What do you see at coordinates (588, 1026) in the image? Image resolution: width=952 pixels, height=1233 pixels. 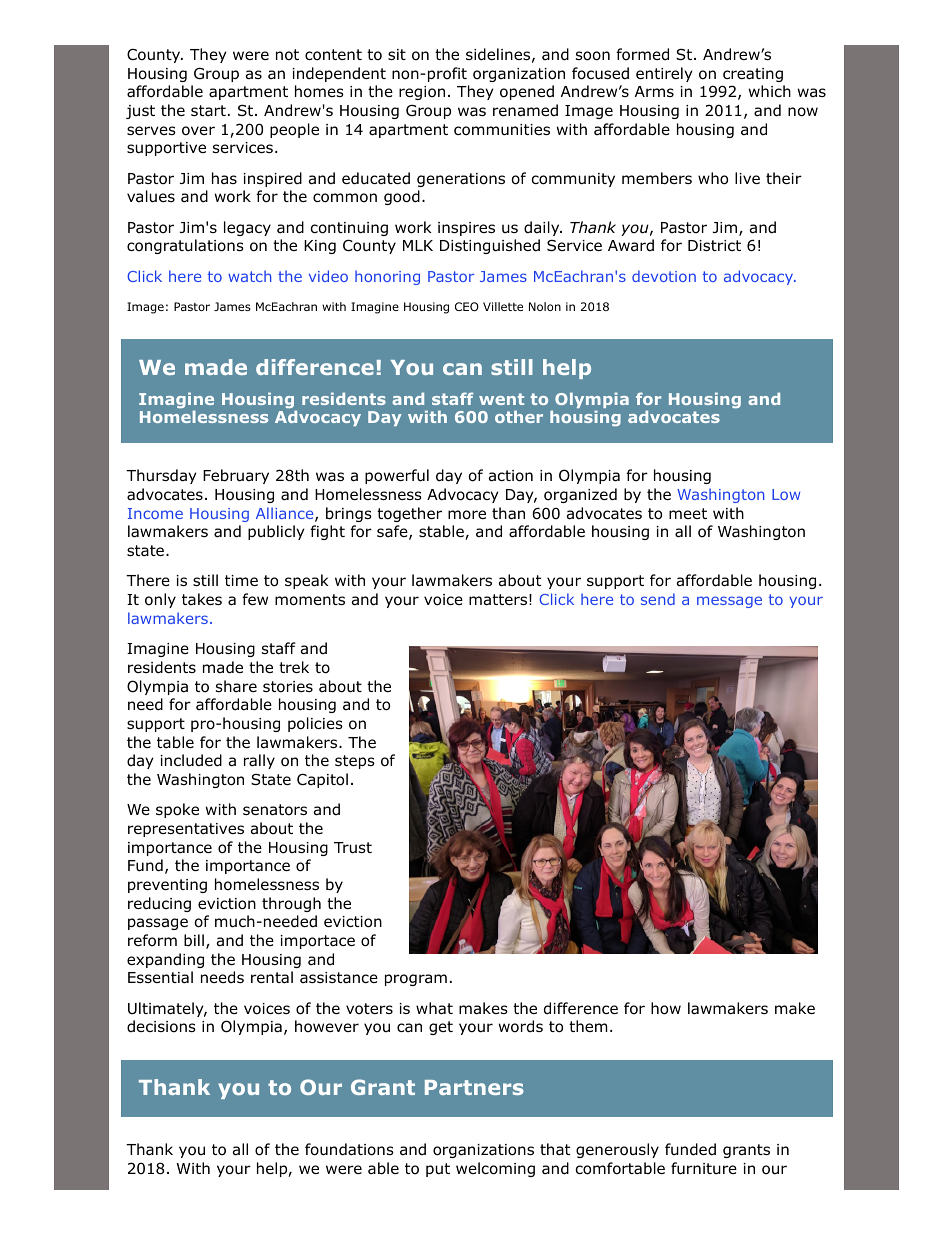 I see `them` at bounding box center [588, 1026].
